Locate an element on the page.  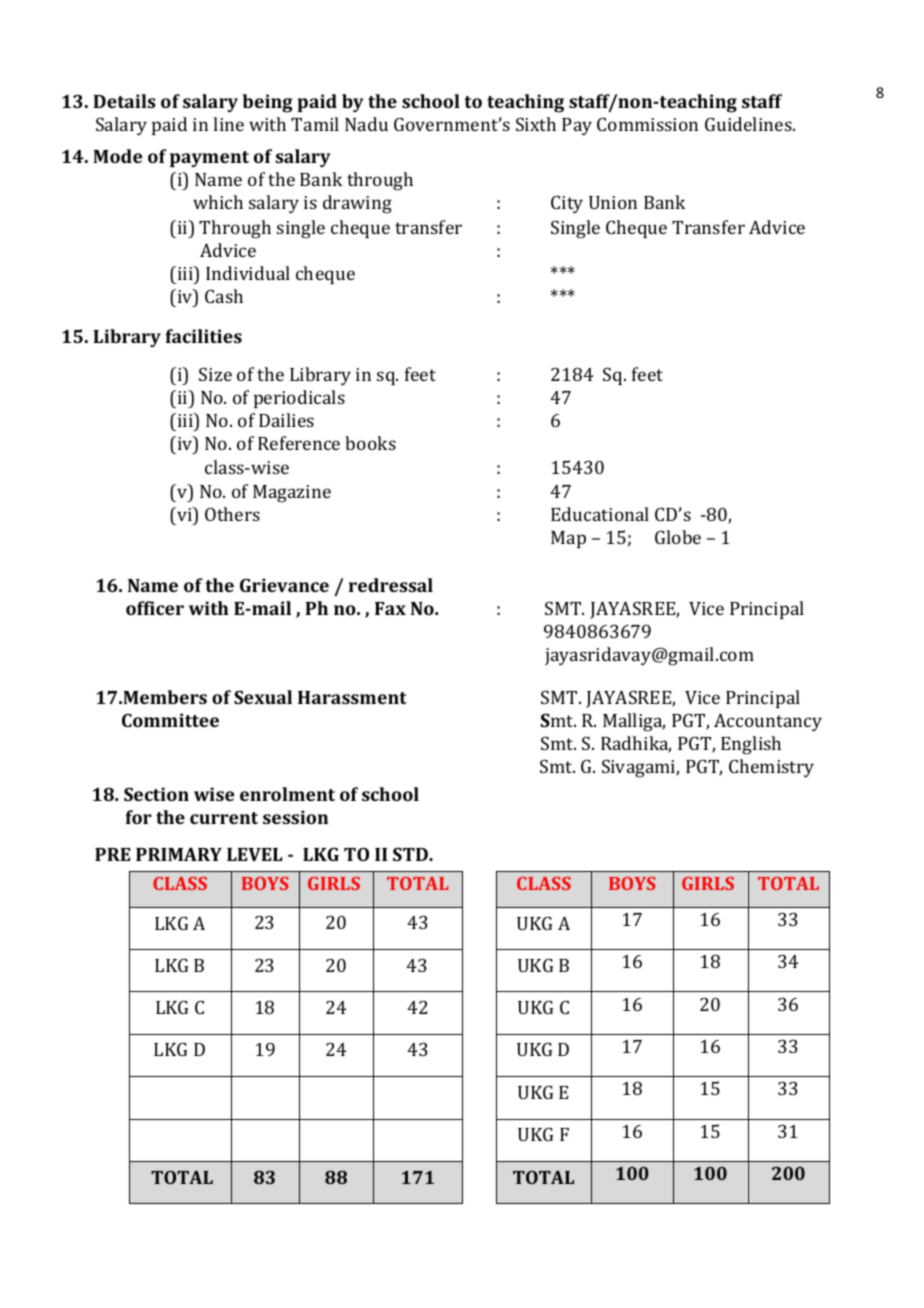
current is located at coordinates (224, 818).
